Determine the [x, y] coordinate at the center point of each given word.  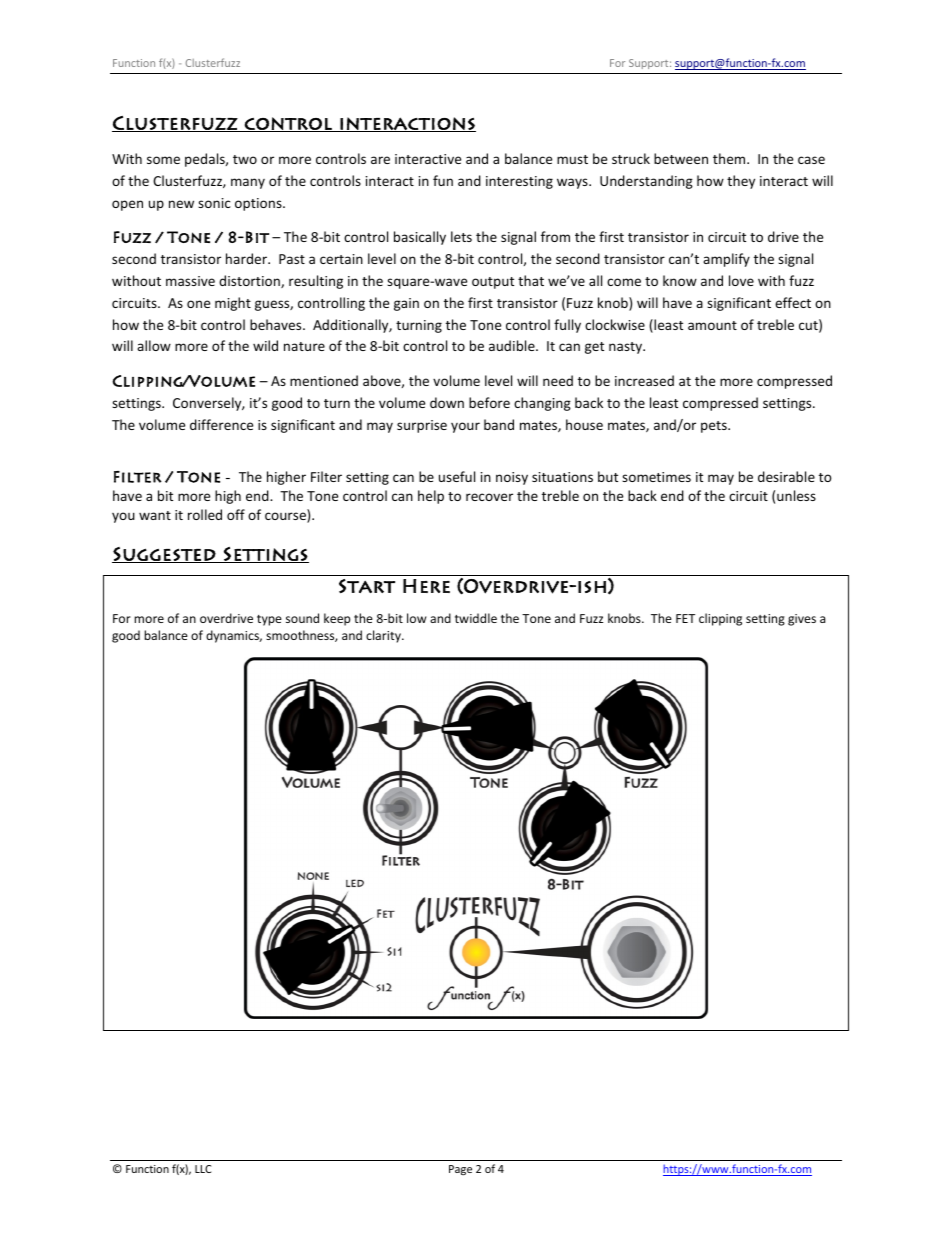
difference [221, 424]
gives [802, 620]
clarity [384, 636]
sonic [214, 203]
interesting [519, 182]
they [741, 182]
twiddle [476, 618]
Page [460, 1170]
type [269, 620]
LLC [203, 1169]
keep [337, 619]
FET [685, 618]
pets [715, 427]
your [465, 427]
